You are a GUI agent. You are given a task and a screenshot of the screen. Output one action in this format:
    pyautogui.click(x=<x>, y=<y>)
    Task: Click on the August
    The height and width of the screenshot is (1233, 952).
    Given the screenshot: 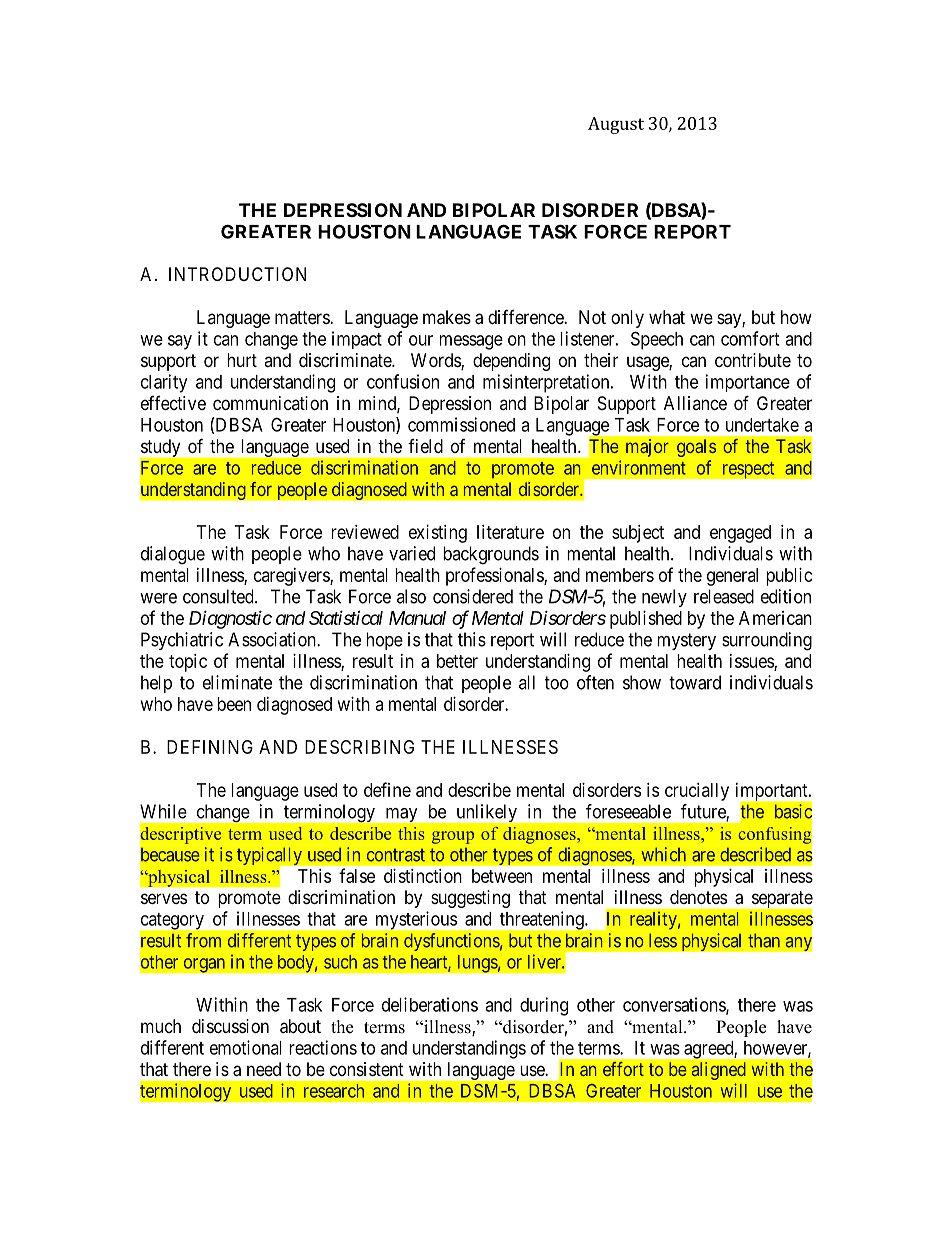 What is the action you would take?
    pyautogui.click(x=616, y=125)
